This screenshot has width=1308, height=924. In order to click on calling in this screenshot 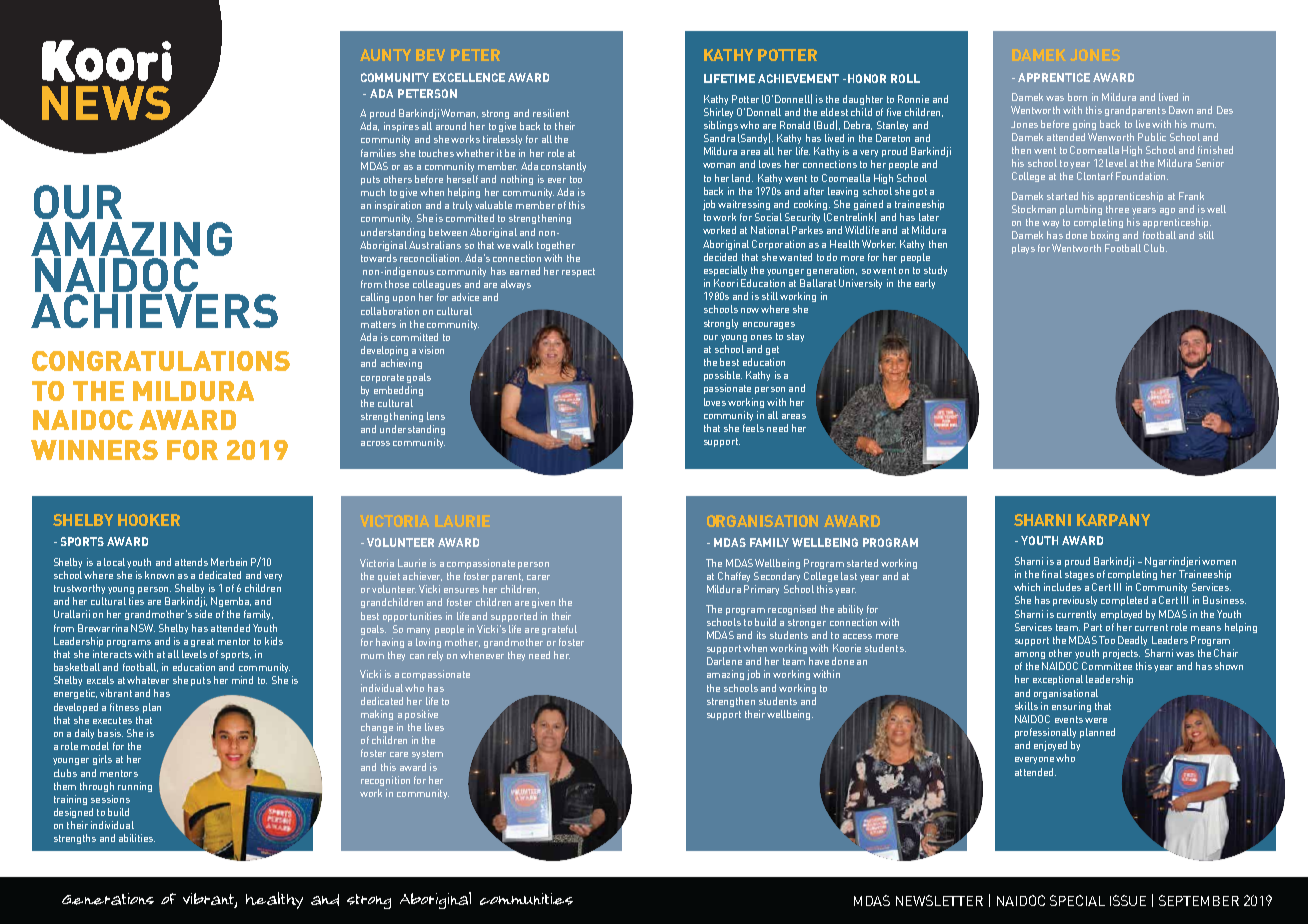, I will do `click(375, 298)`.
